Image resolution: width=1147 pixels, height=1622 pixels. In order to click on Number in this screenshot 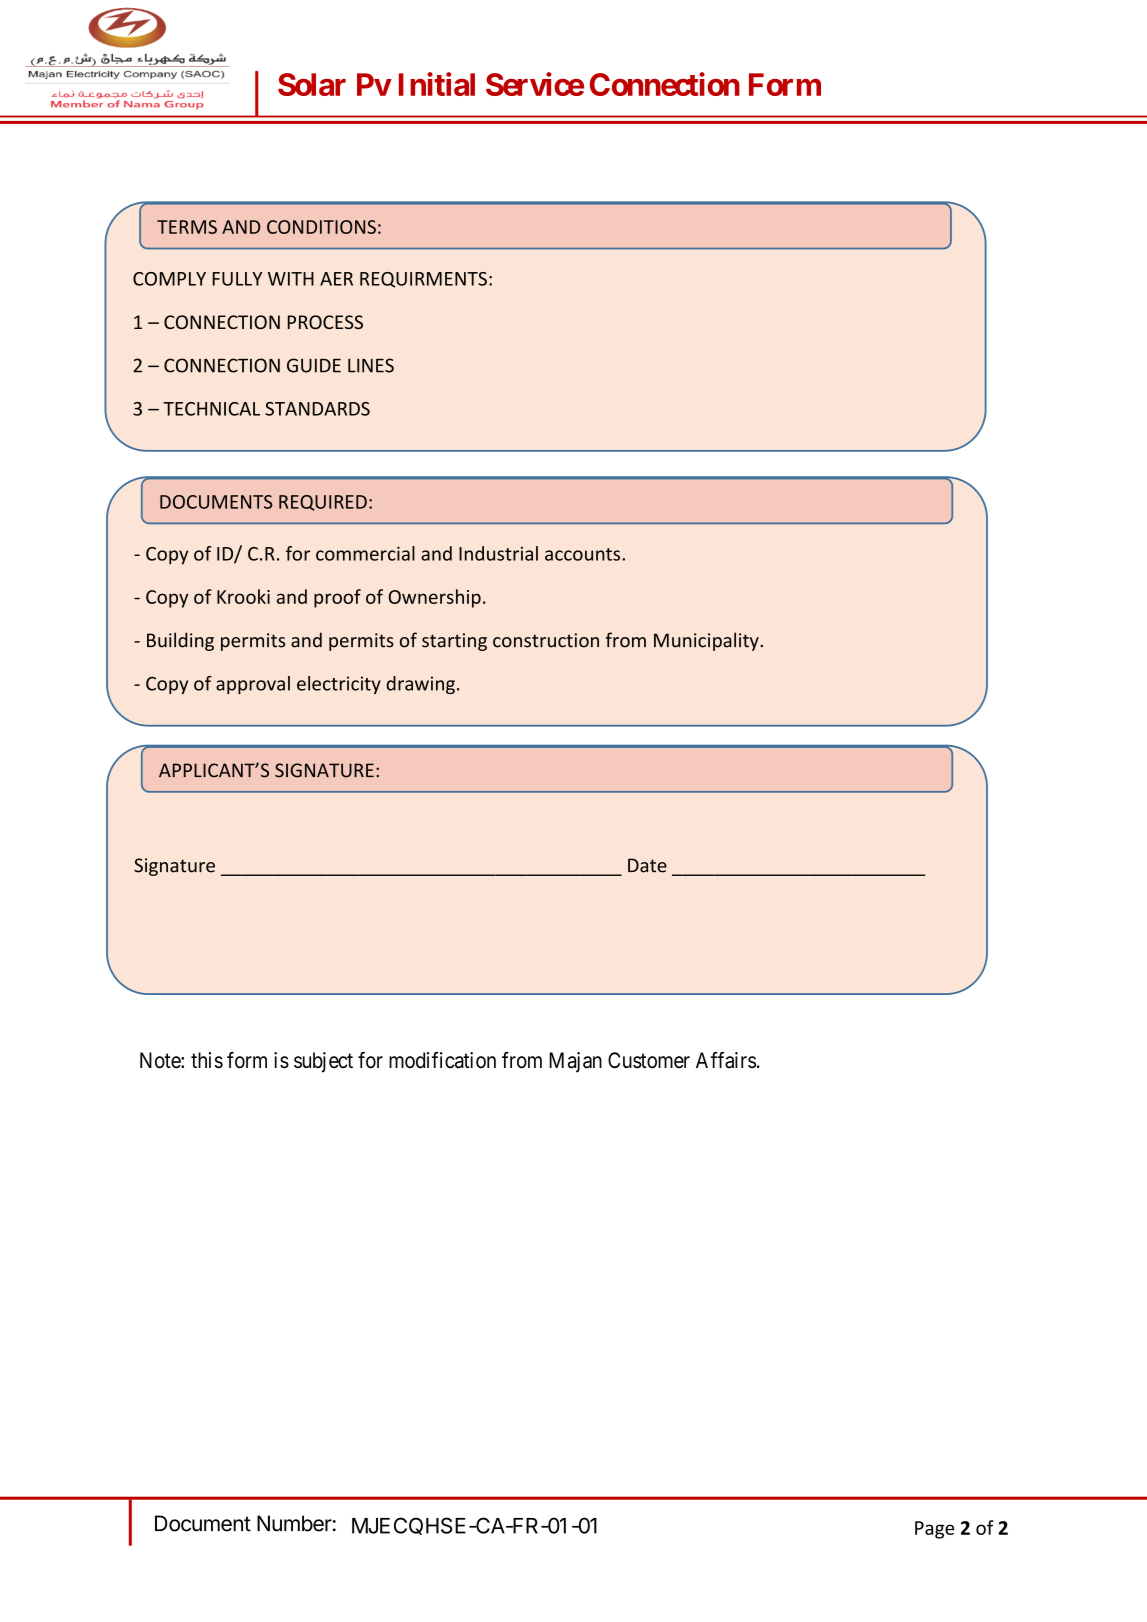, I will do `click(294, 1523)`.
